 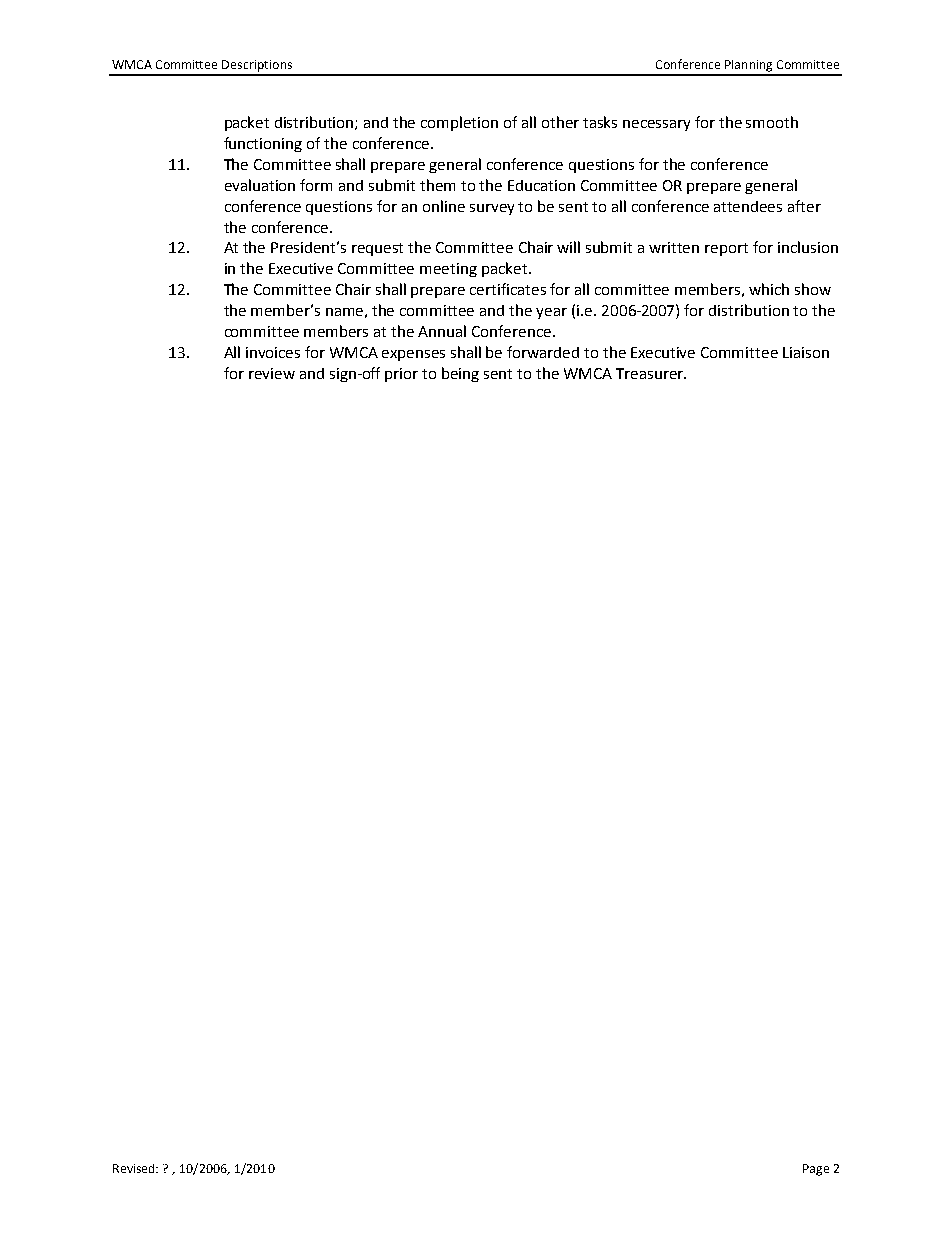 I want to click on expenses, so click(x=413, y=355).
